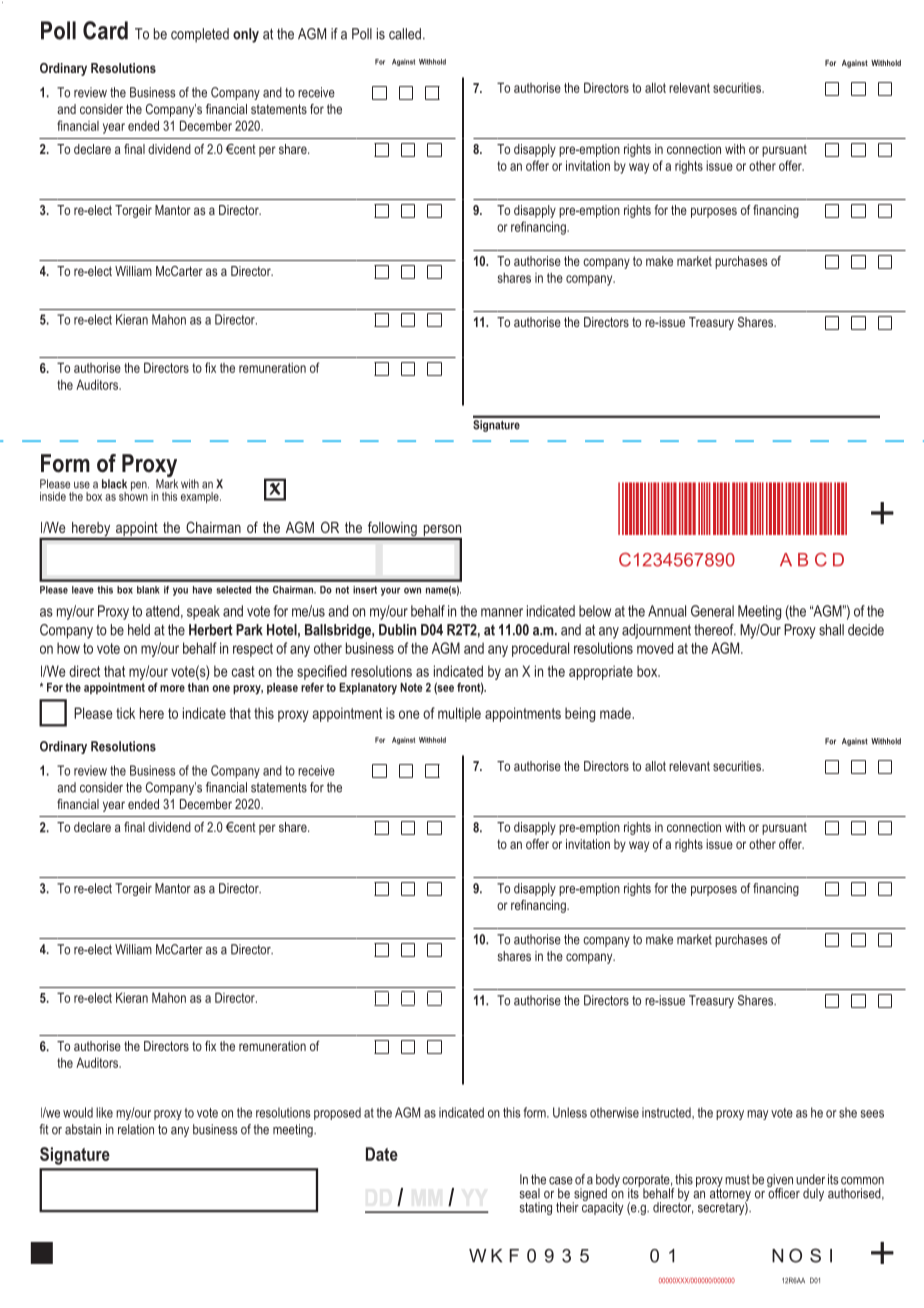 This image has height=1308, width=924. Describe the element at coordinates (529, 1193) in the image. I see `seal` at that location.
